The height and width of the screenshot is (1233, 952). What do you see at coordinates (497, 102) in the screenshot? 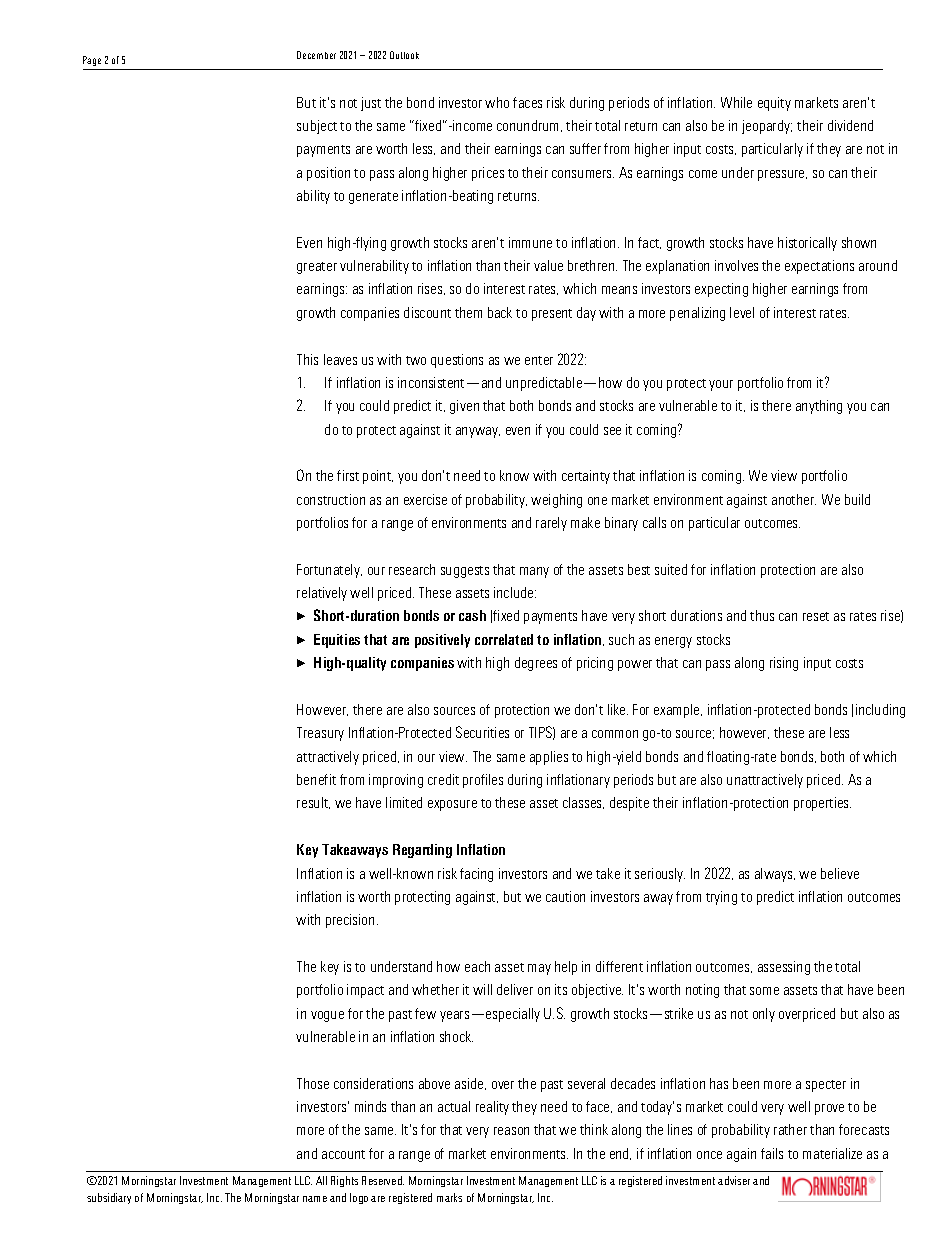
I see `who` at bounding box center [497, 102].
